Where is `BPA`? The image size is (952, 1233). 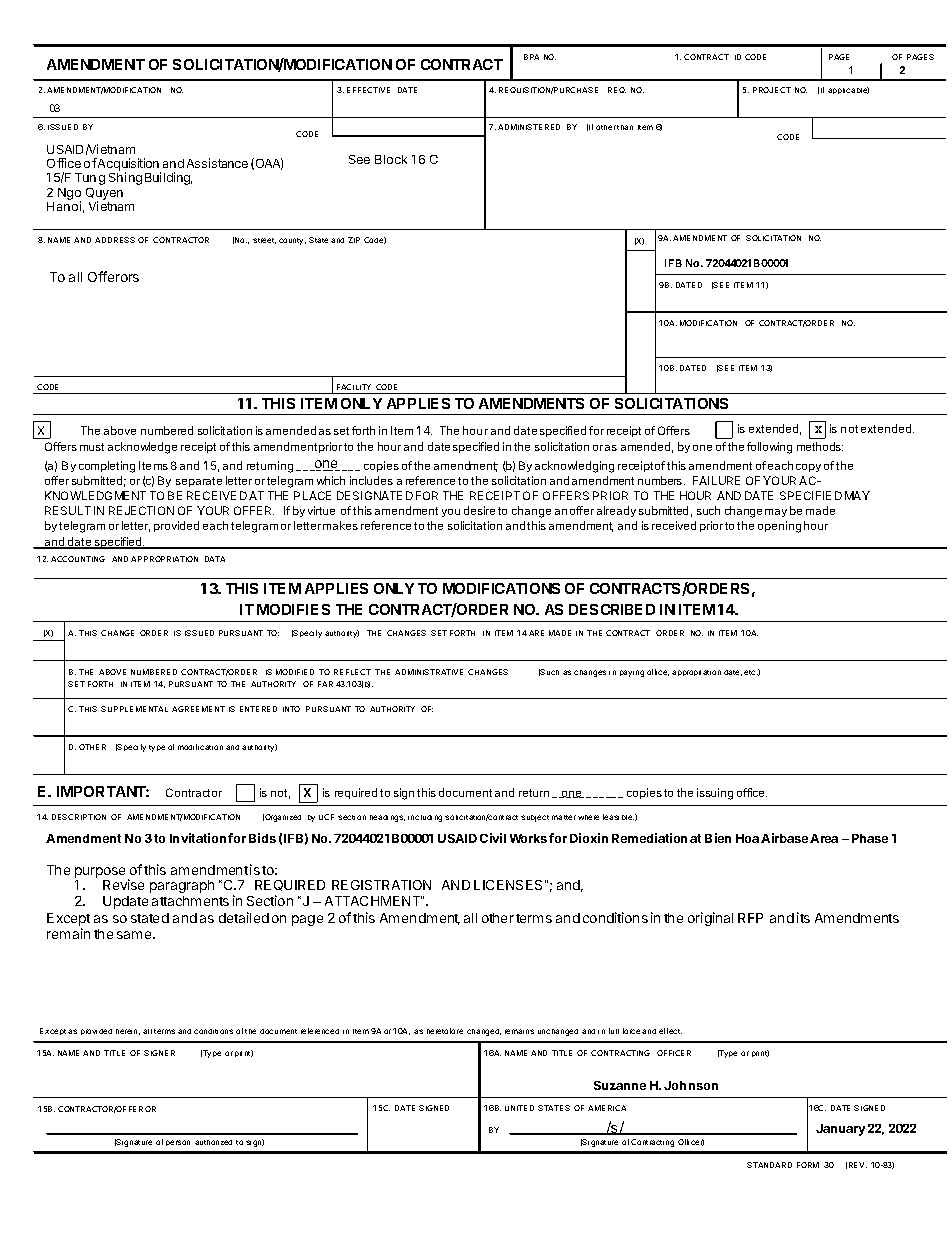
BPA is located at coordinates (531, 57).
